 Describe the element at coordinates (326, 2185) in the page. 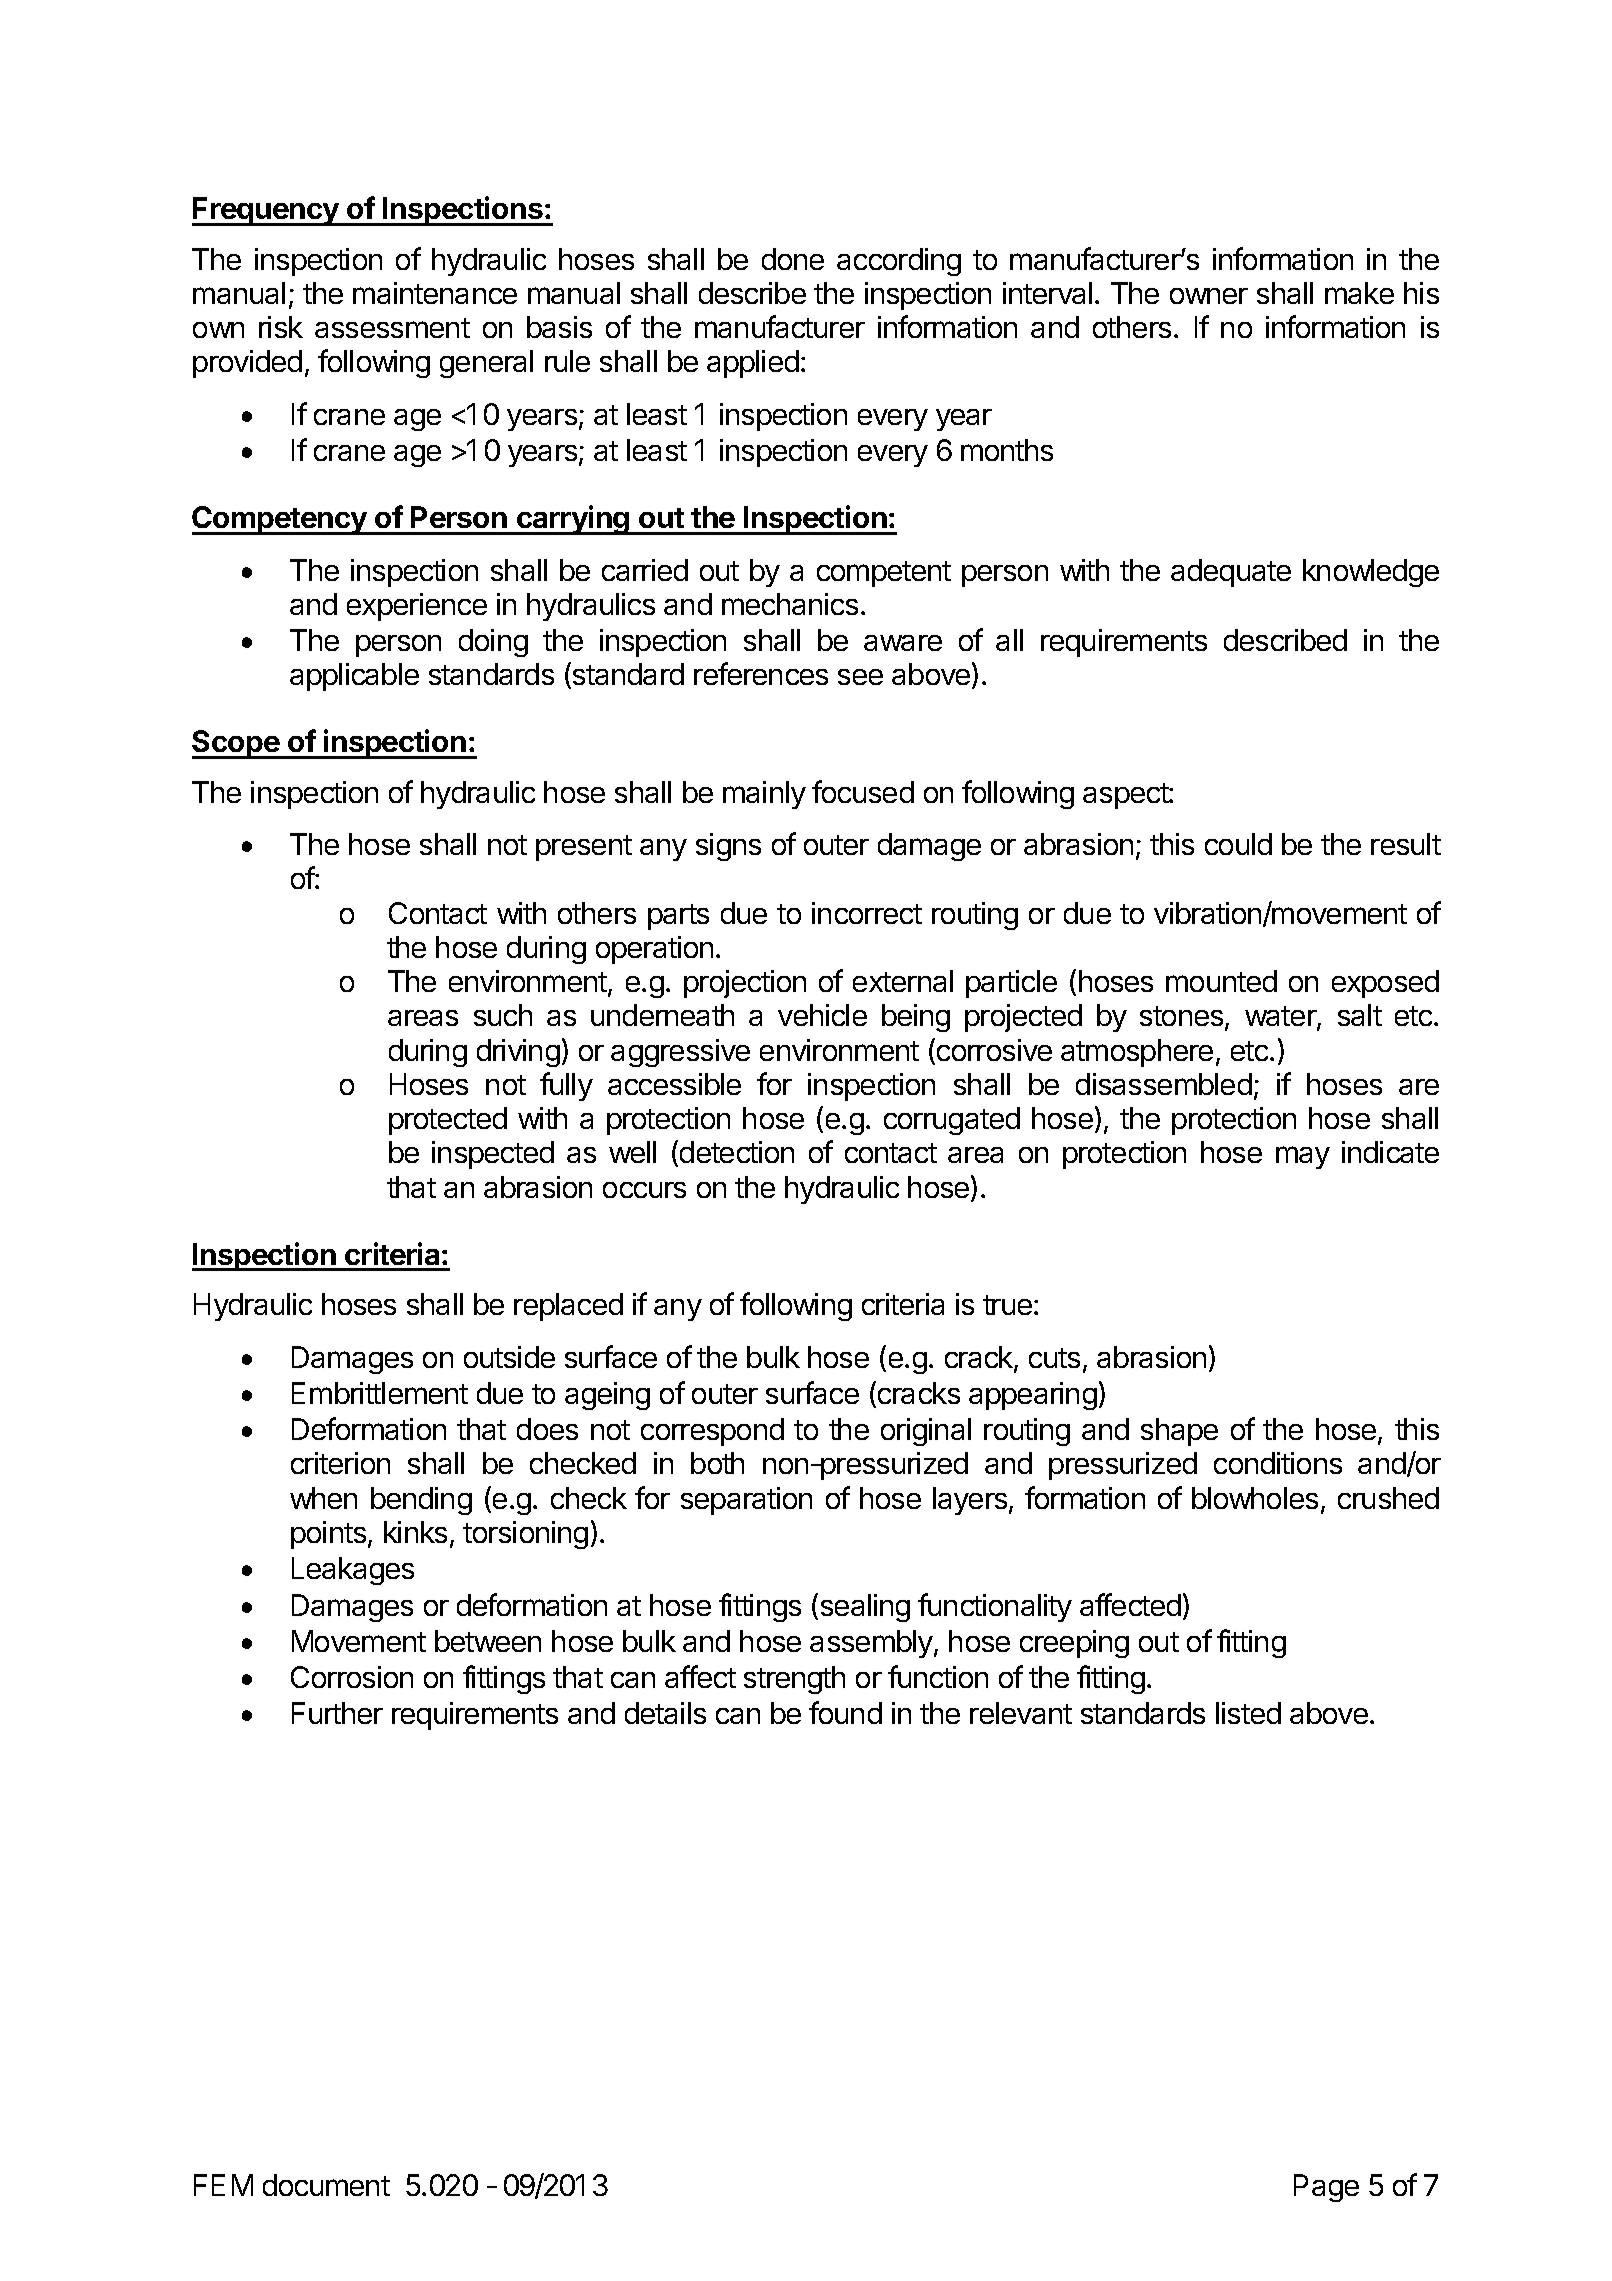

I see `document` at that location.
